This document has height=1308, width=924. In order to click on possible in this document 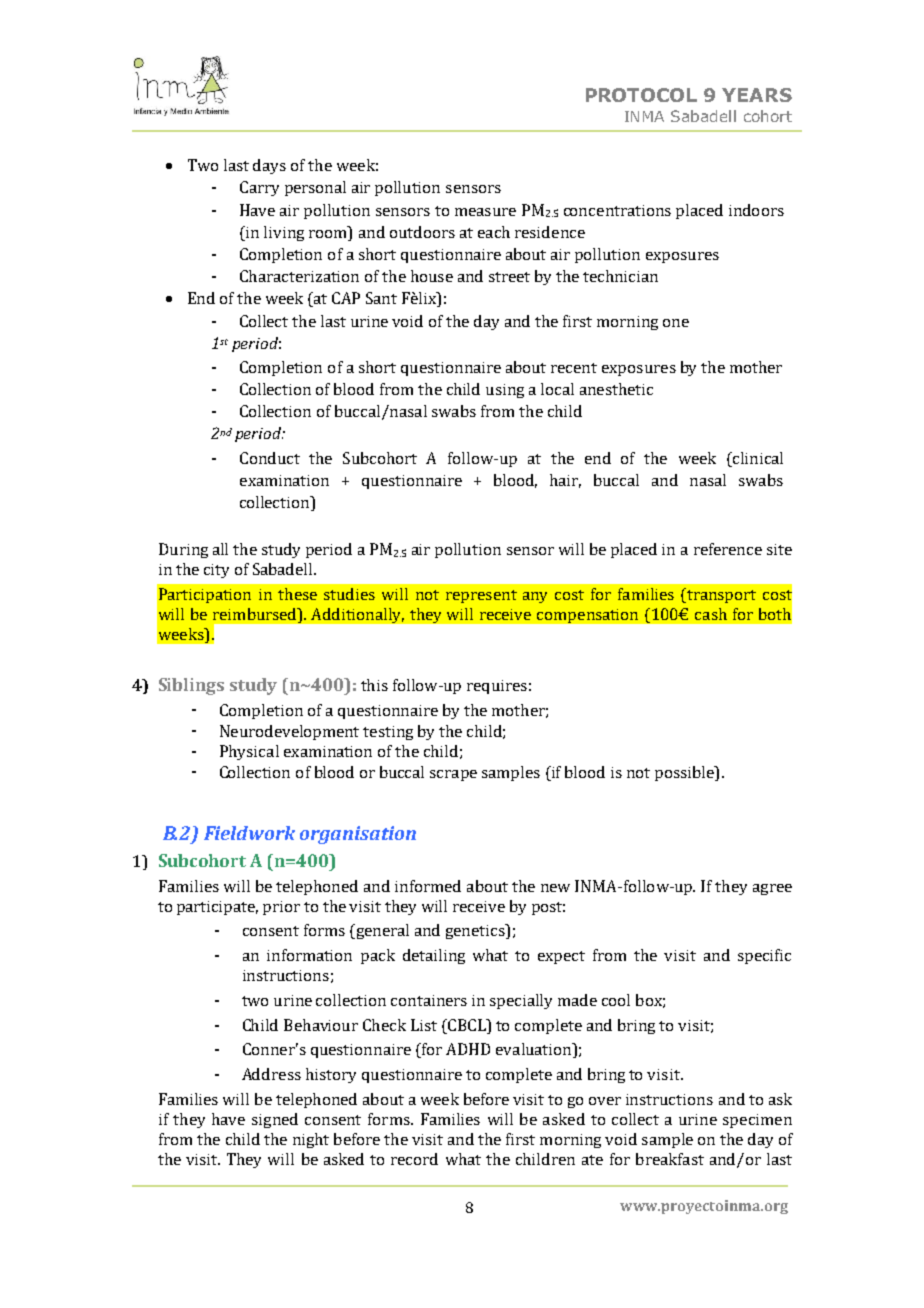, I will do `click(685, 773)`.
